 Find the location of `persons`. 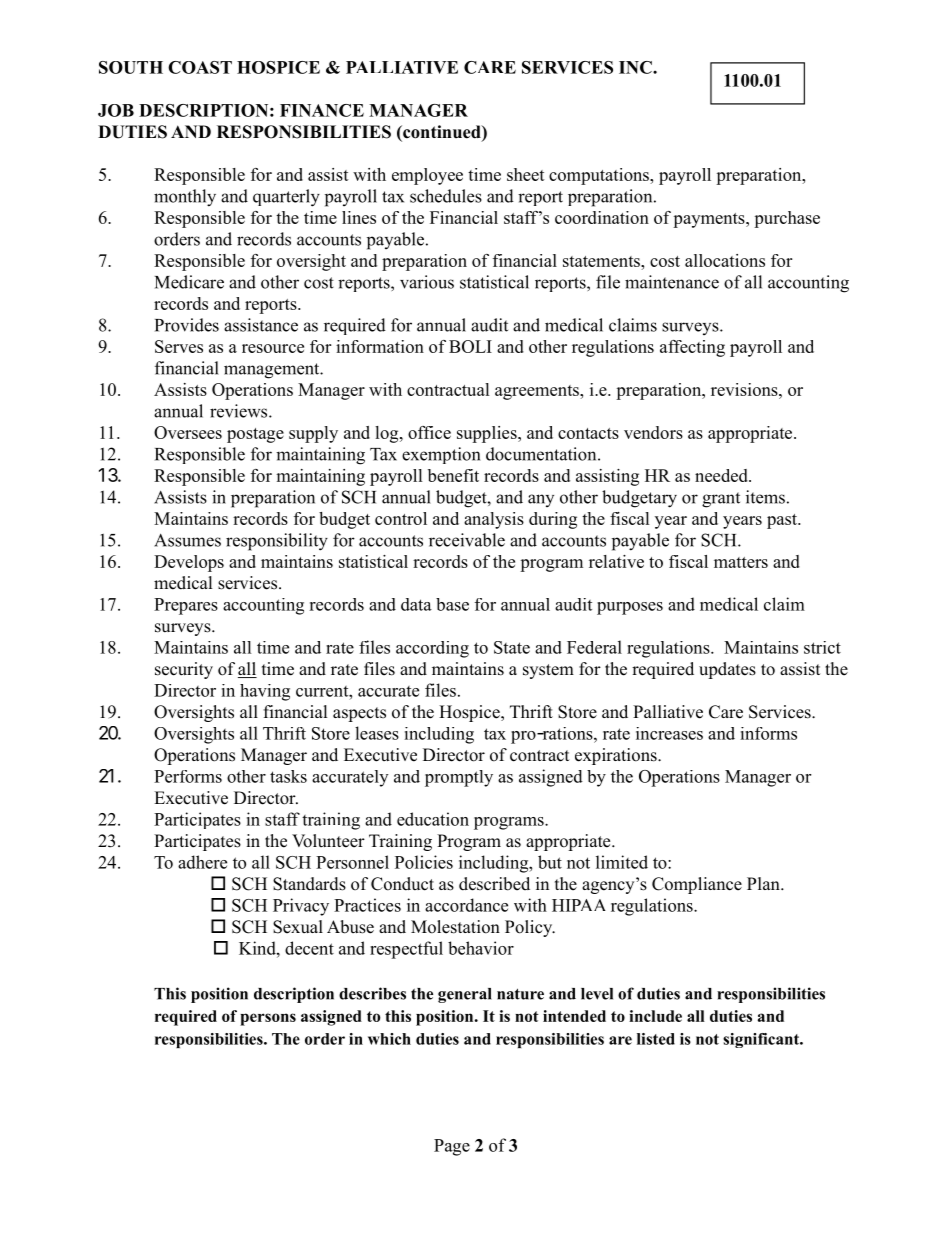

persons is located at coordinates (268, 1019).
